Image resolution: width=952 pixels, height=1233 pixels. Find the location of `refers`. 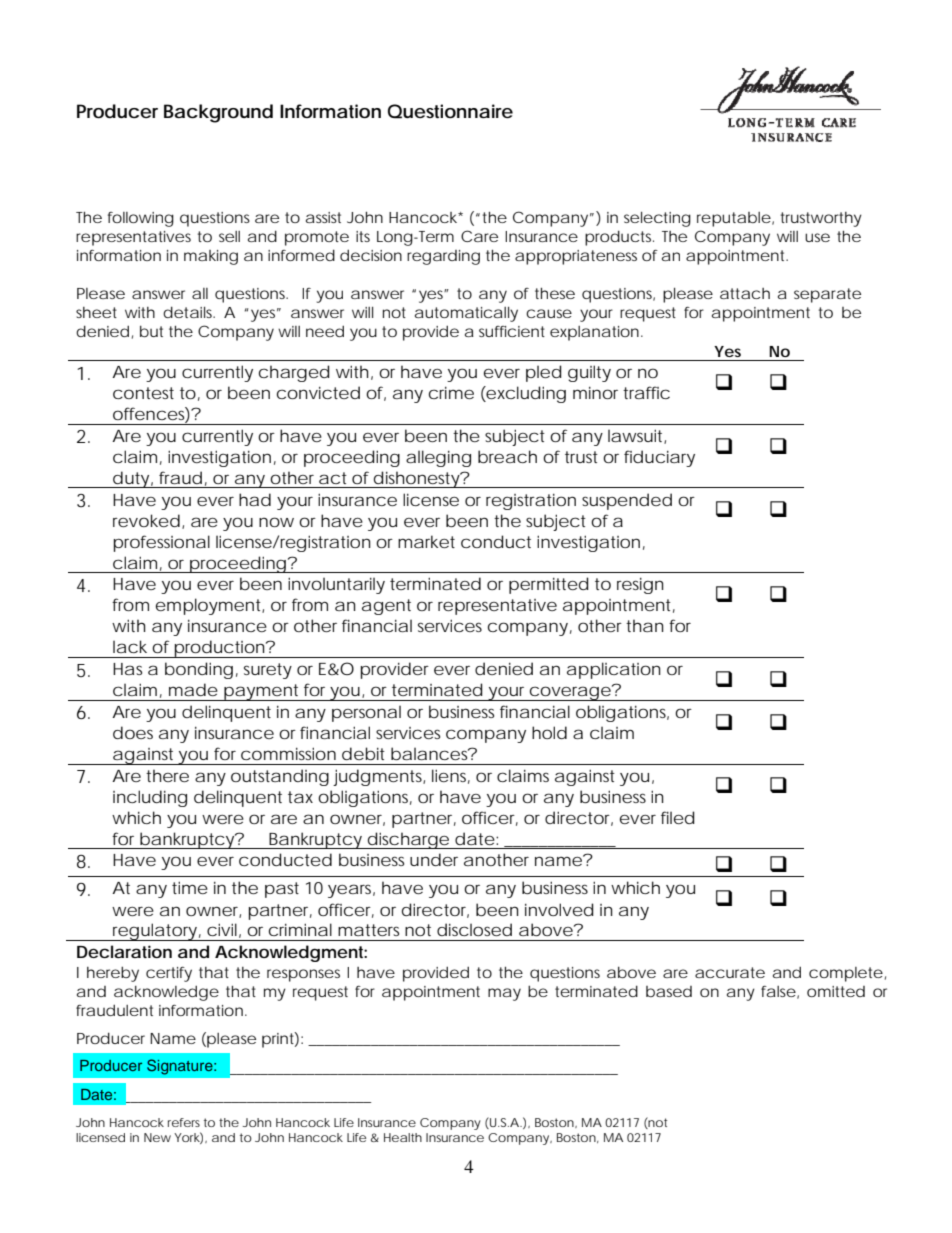

refers is located at coordinates (184, 1122).
